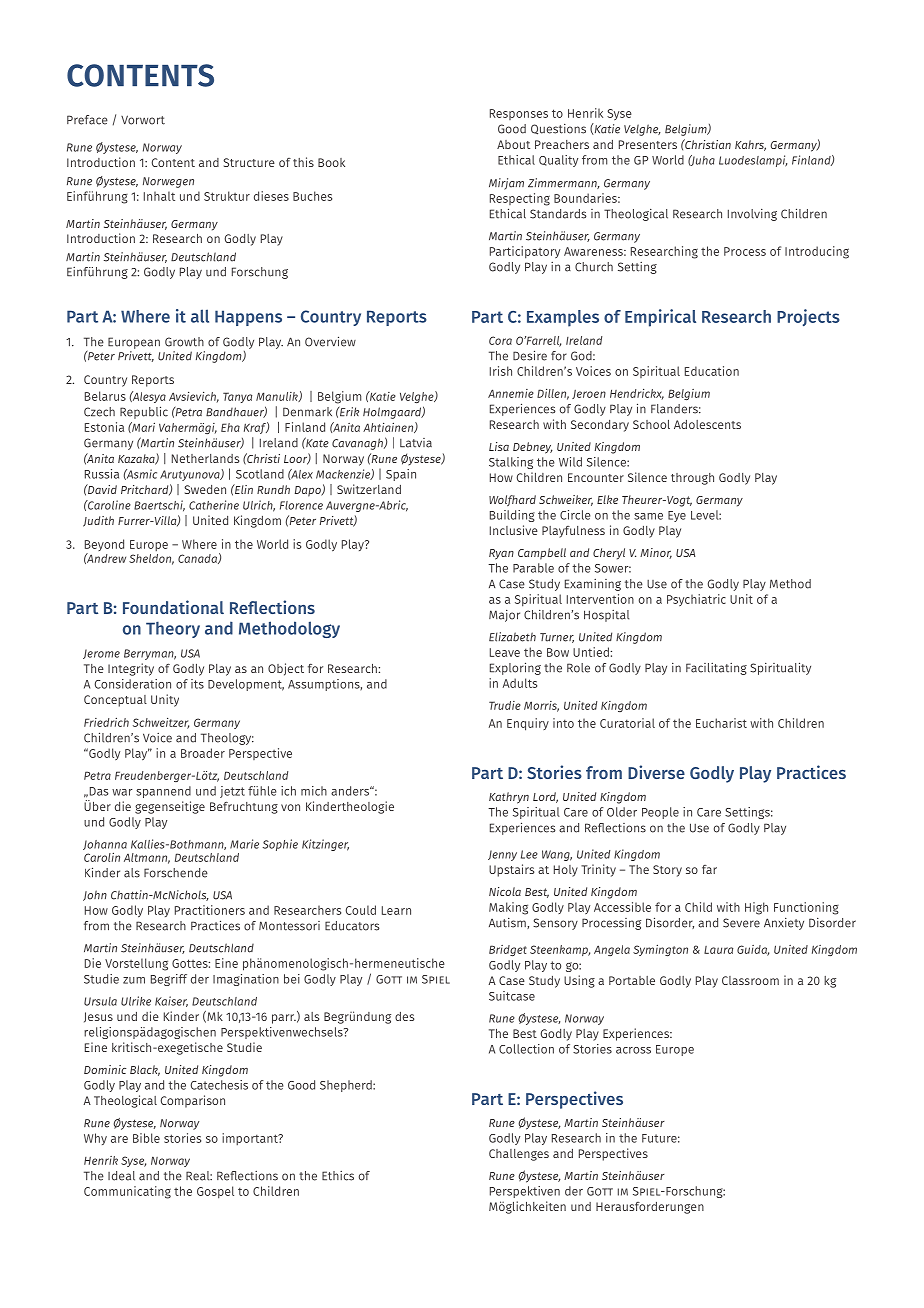  I want to click on About, so click(513, 144).
